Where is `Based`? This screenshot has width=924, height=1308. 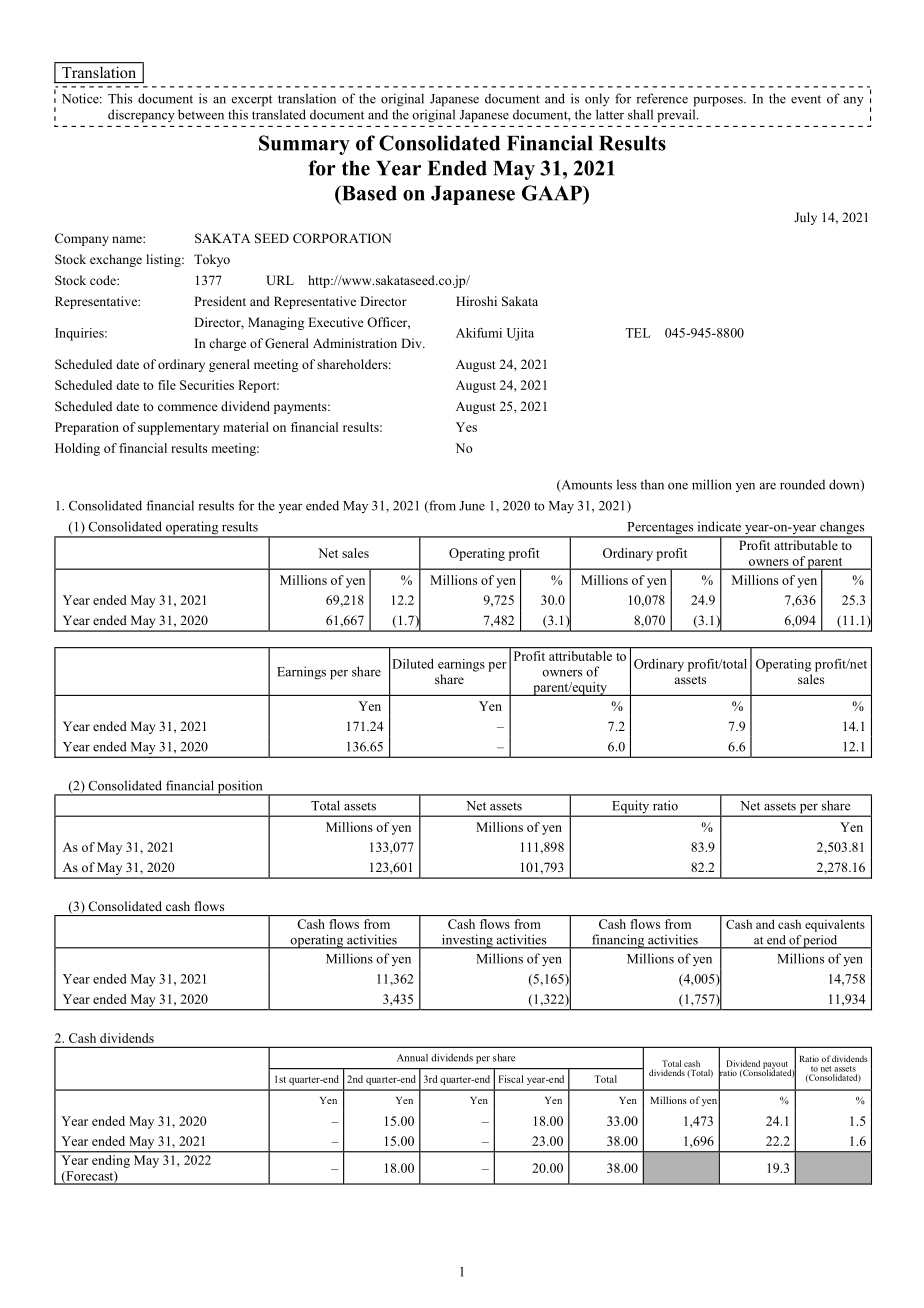 Based is located at coordinates (368, 193).
